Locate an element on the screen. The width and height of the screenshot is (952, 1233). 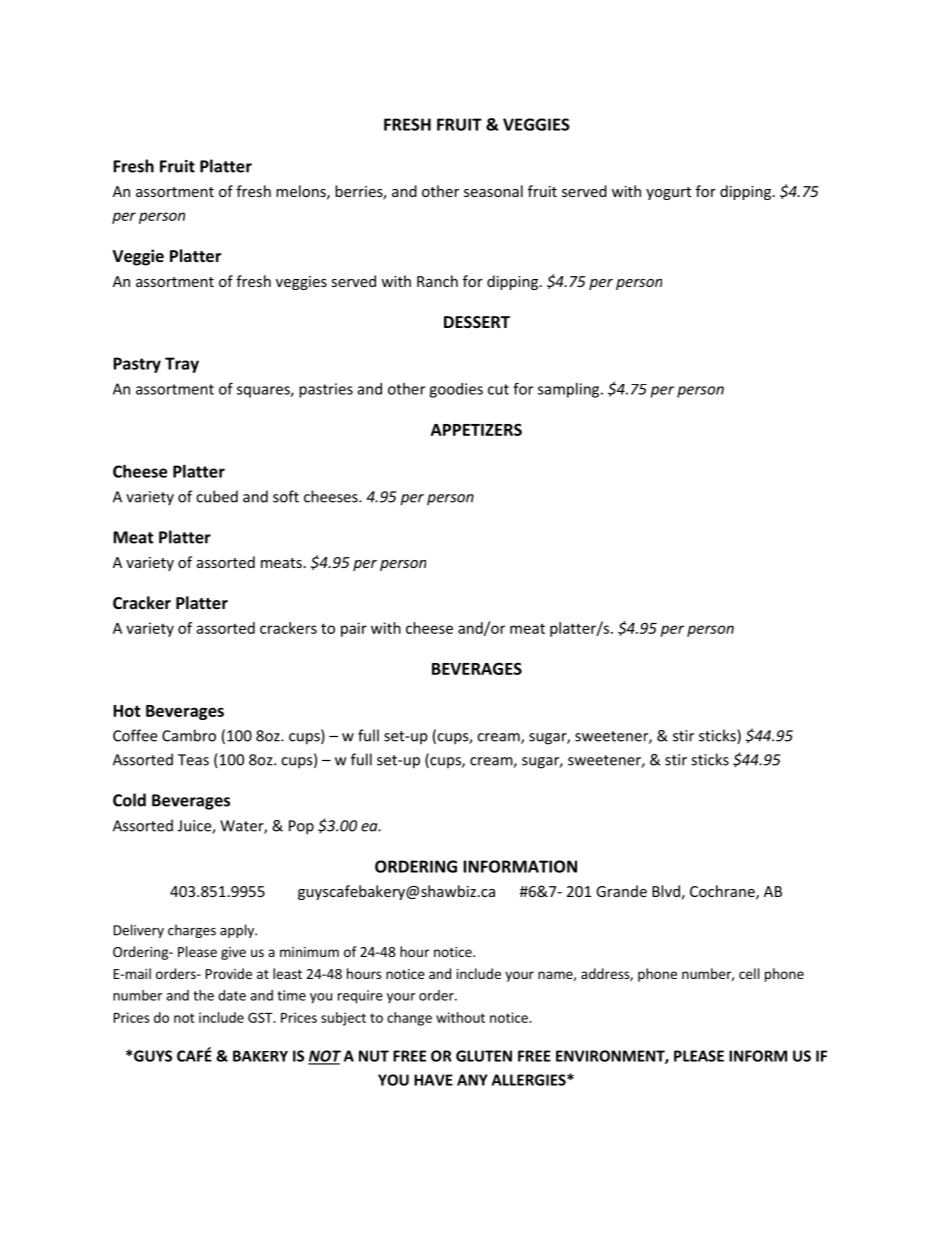
pair is located at coordinates (354, 629).
